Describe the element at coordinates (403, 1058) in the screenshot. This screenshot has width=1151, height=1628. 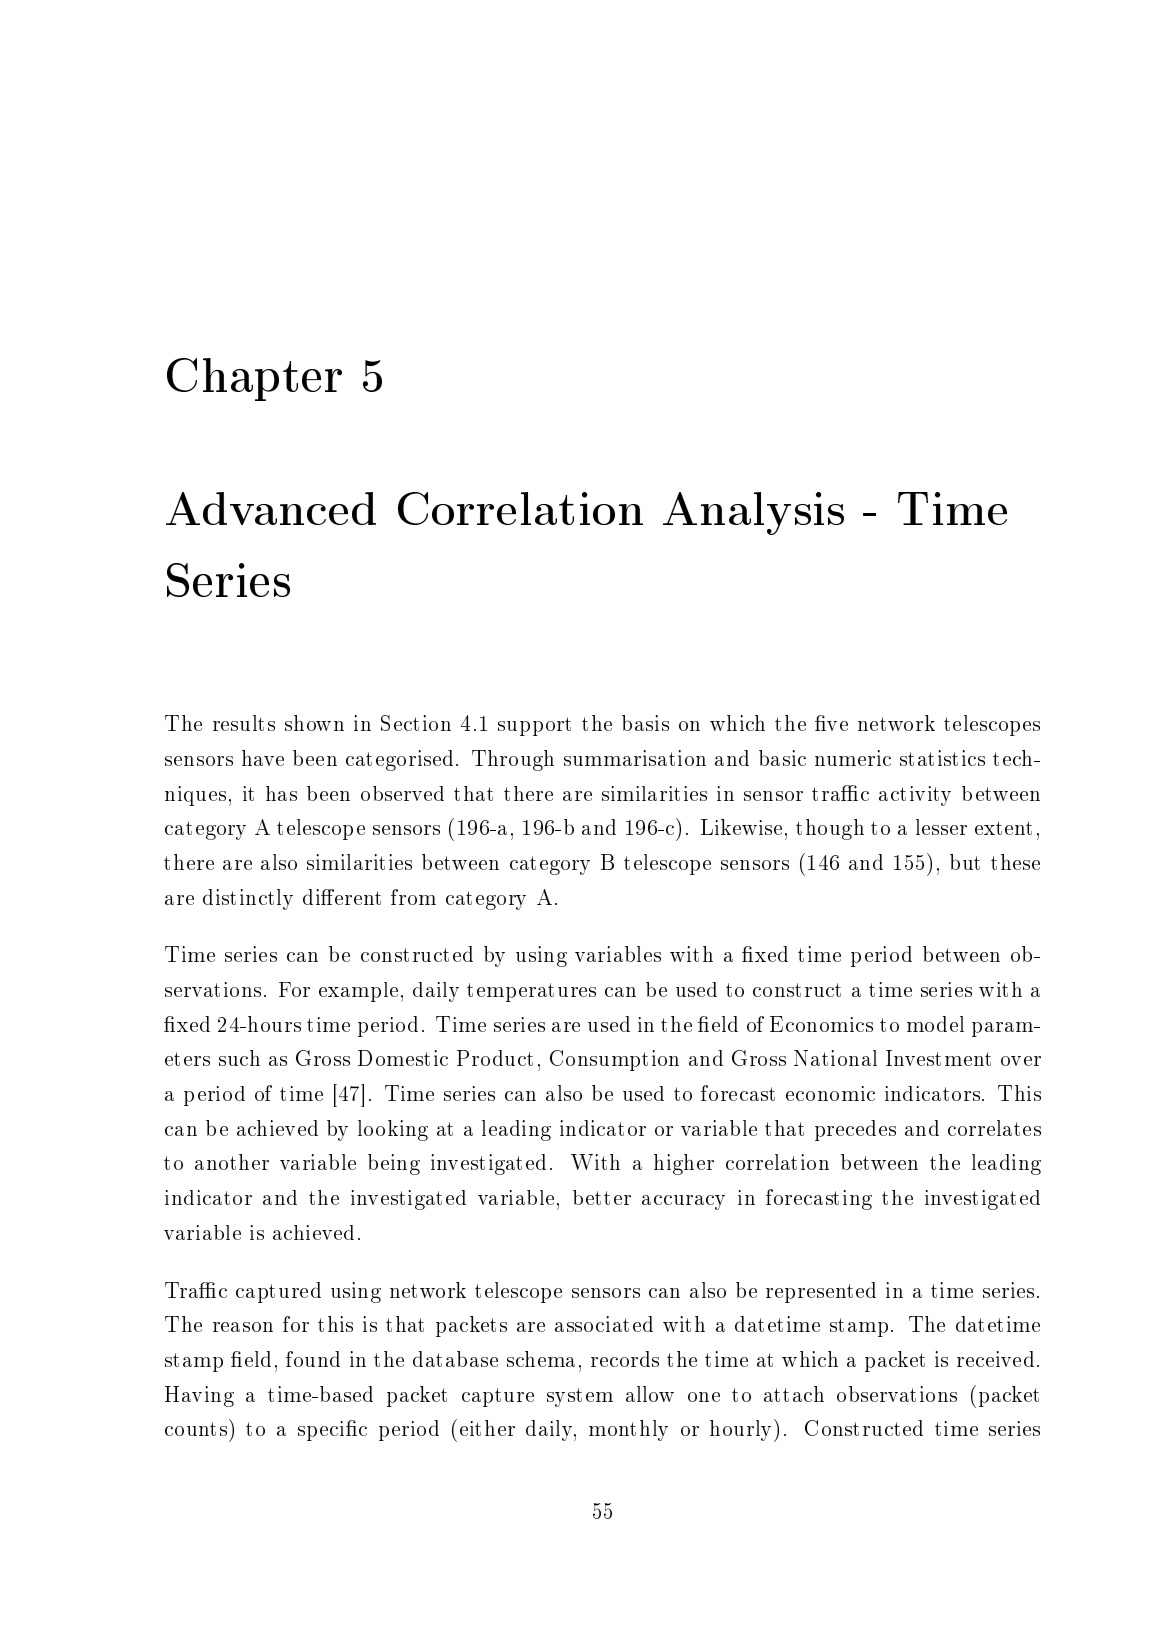
I see `Domestic` at that location.
